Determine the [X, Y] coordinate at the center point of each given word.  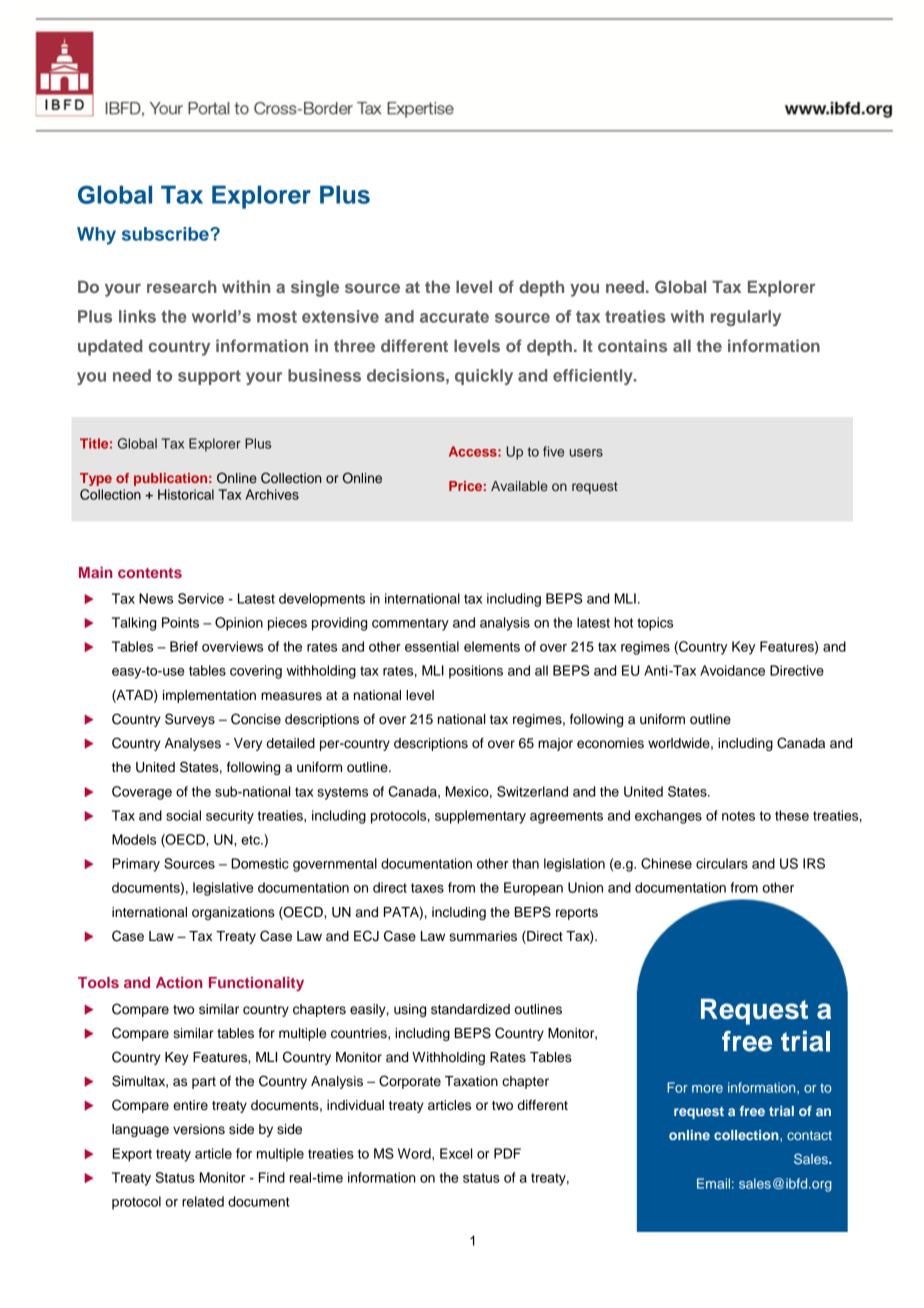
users [586, 453]
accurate [454, 317]
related [203, 1201]
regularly [746, 318]
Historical [186, 494]
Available [519, 486]
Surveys [190, 720]
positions [476, 672]
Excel [456, 1153]
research [182, 286]
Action [179, 982]
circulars [722, 863]
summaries [483, 936]
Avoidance [732, 670]
